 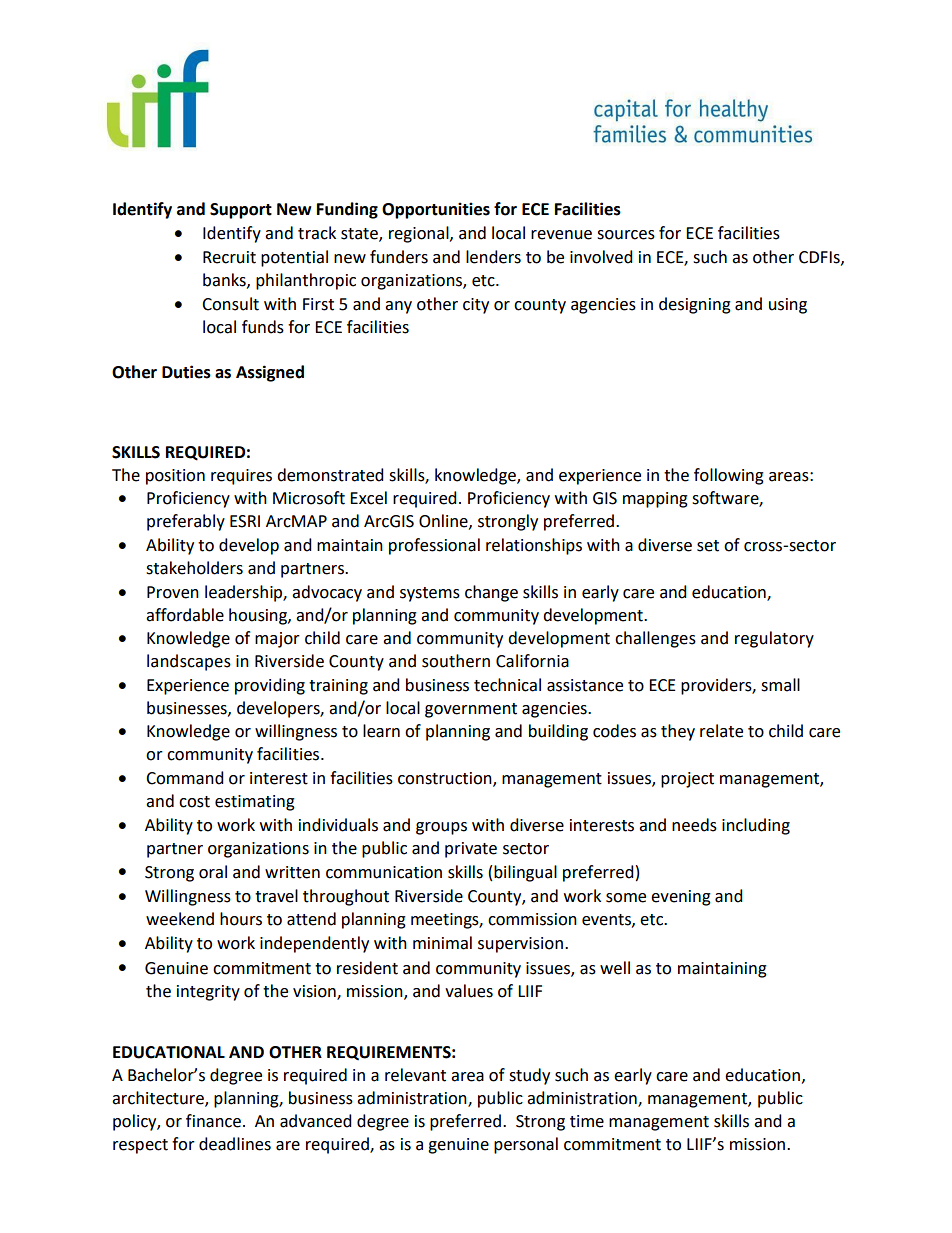 What do you see at coordinates (415, 1075) in the document?
I see `relevant` at bounding box center [415, 1075].
